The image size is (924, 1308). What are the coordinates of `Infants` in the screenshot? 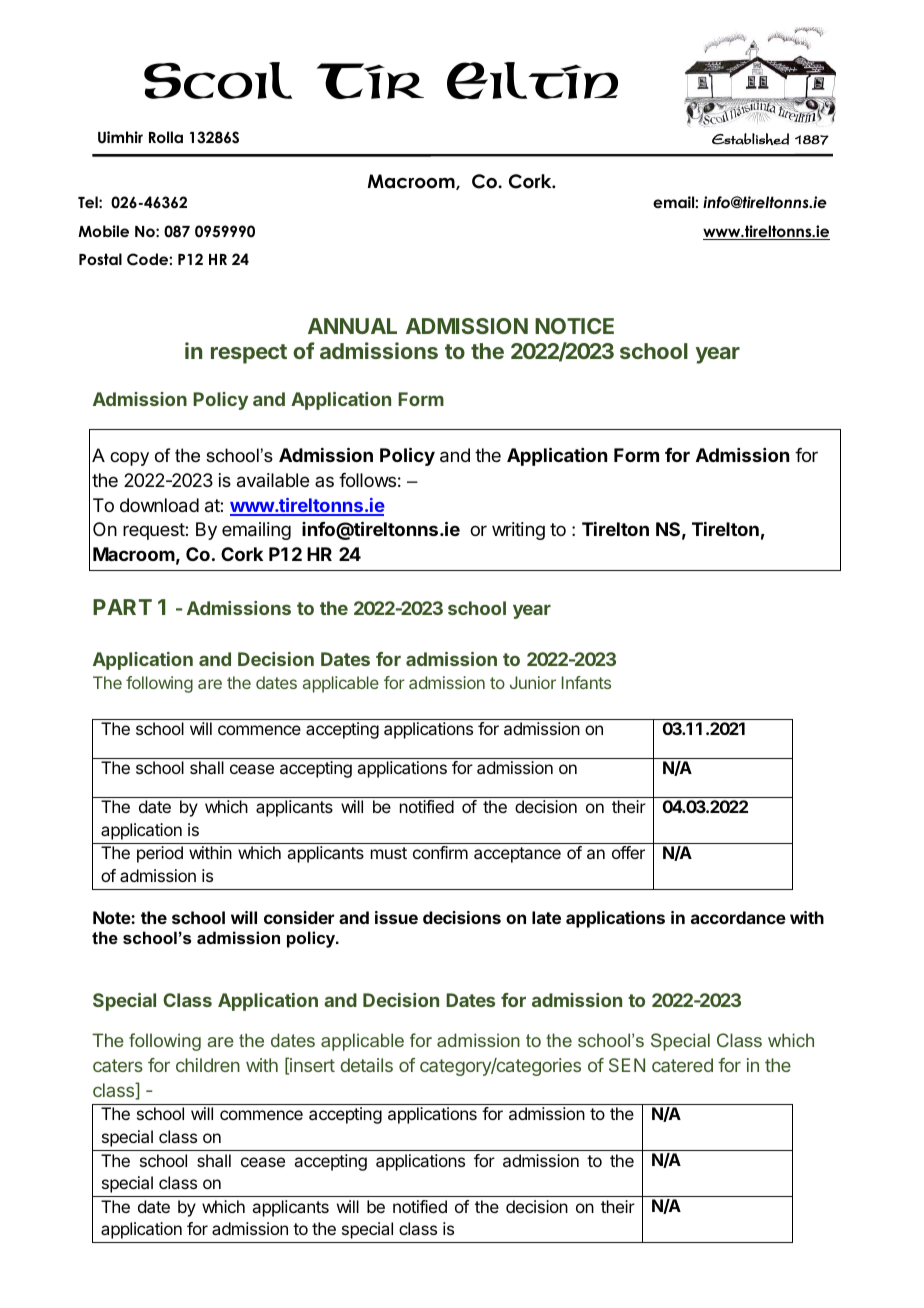 It's located at (586, 682).
